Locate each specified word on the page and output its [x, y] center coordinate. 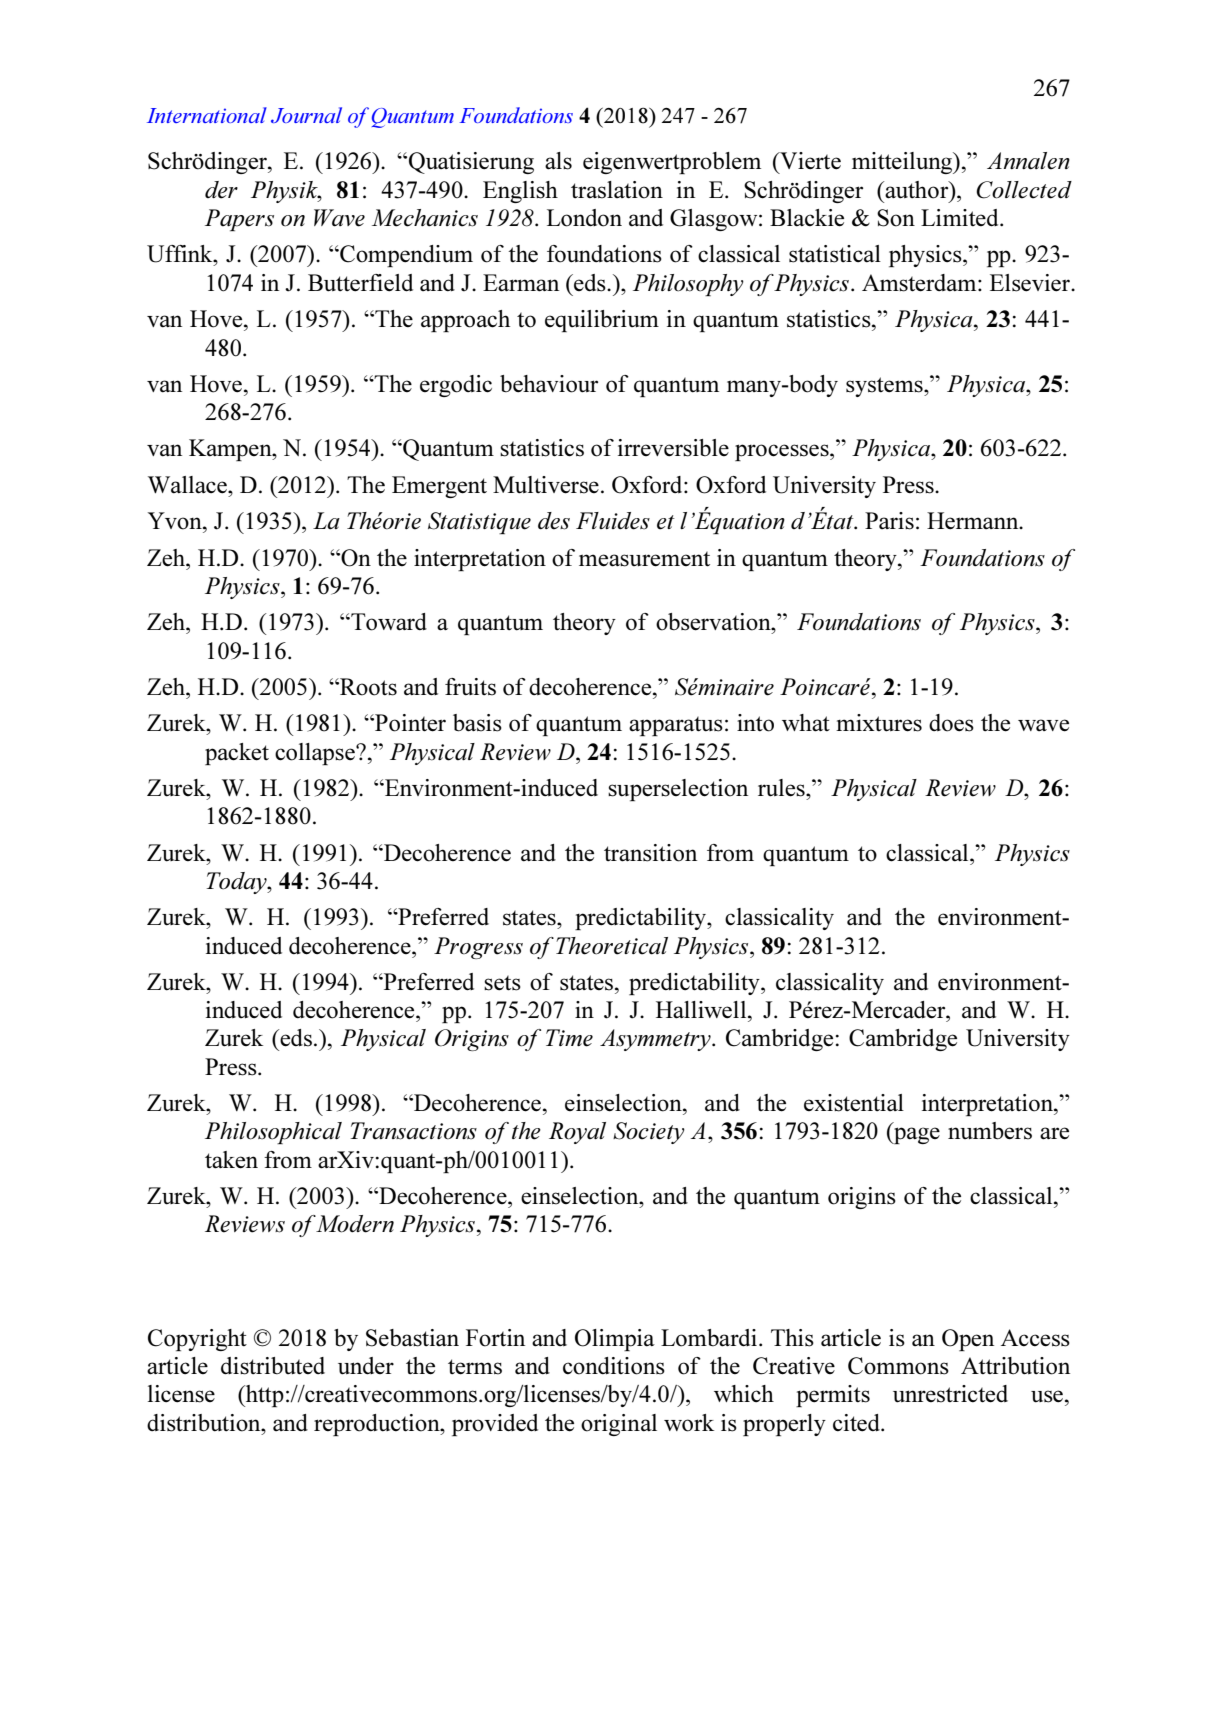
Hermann [974, 521]
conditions [614, 1366]
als [558, 161]
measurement [644, 559]
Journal [306, 115]
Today [237, 883]
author [917, 190]
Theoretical [612, 946]
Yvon [176, 521]
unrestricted [950, 1394]
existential [854, 1103]
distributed [273, 1366]
